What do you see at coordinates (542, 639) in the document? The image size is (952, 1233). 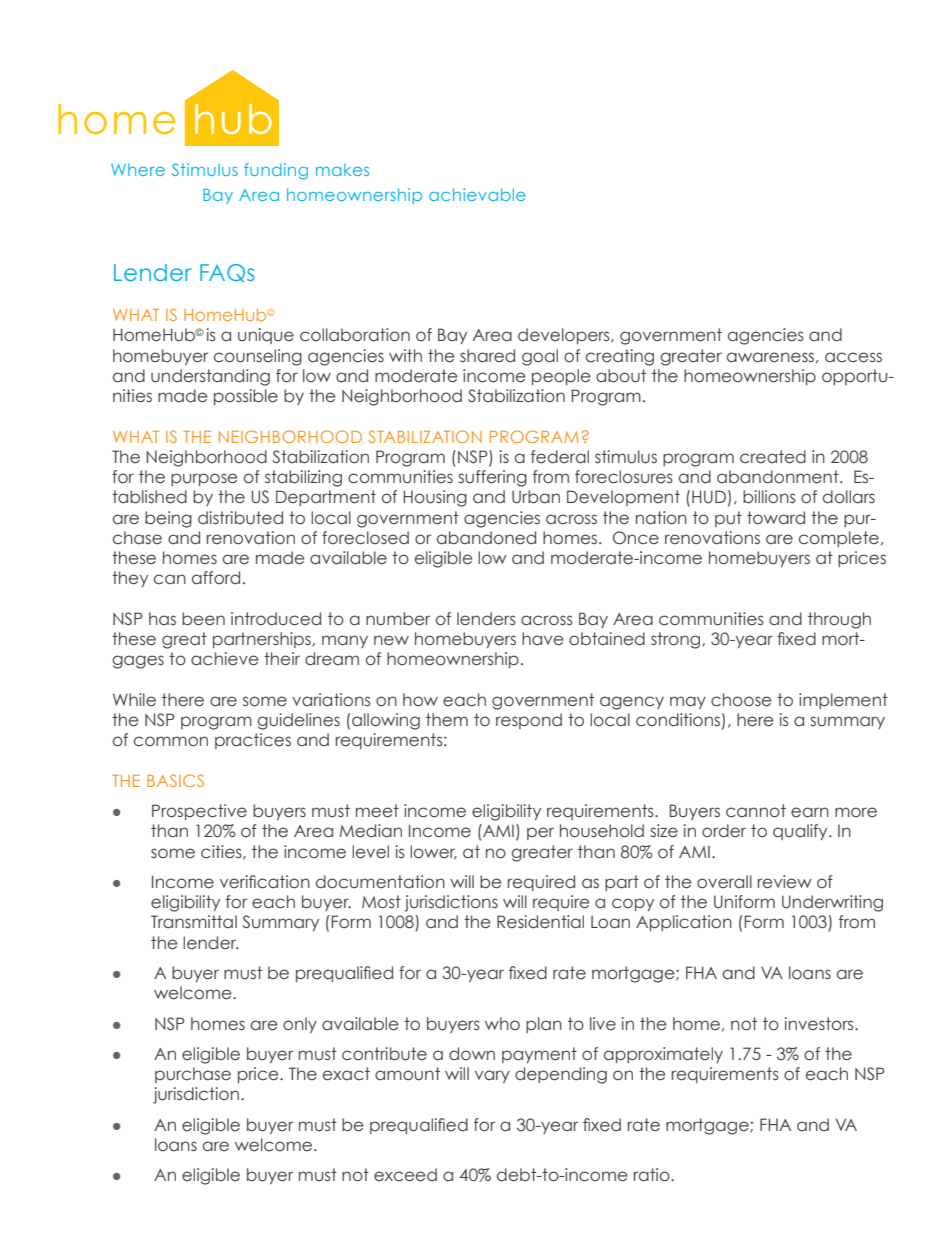 I see `have` at bounding box center [542, 639].
